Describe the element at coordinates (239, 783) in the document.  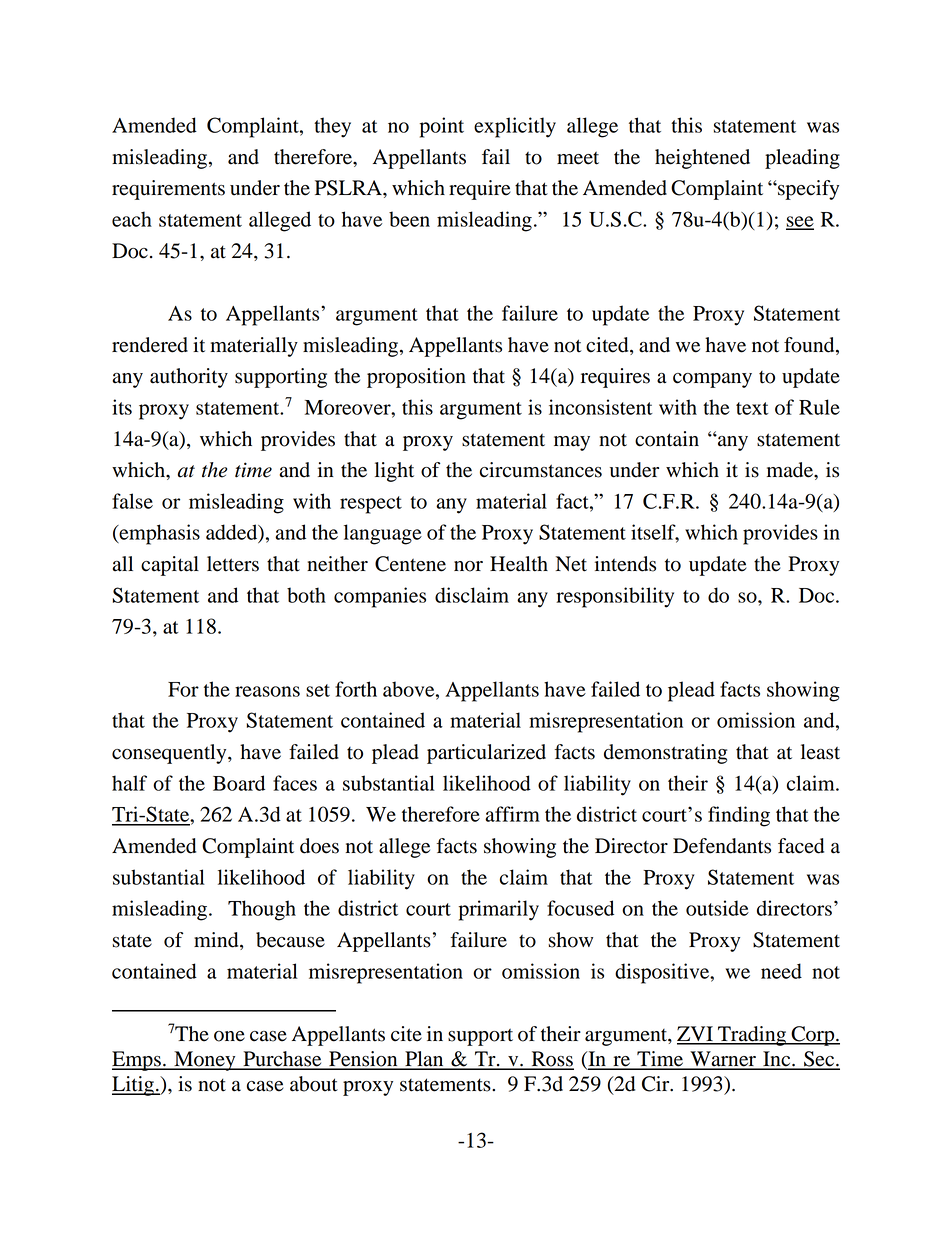
I see `Board` at that location.
